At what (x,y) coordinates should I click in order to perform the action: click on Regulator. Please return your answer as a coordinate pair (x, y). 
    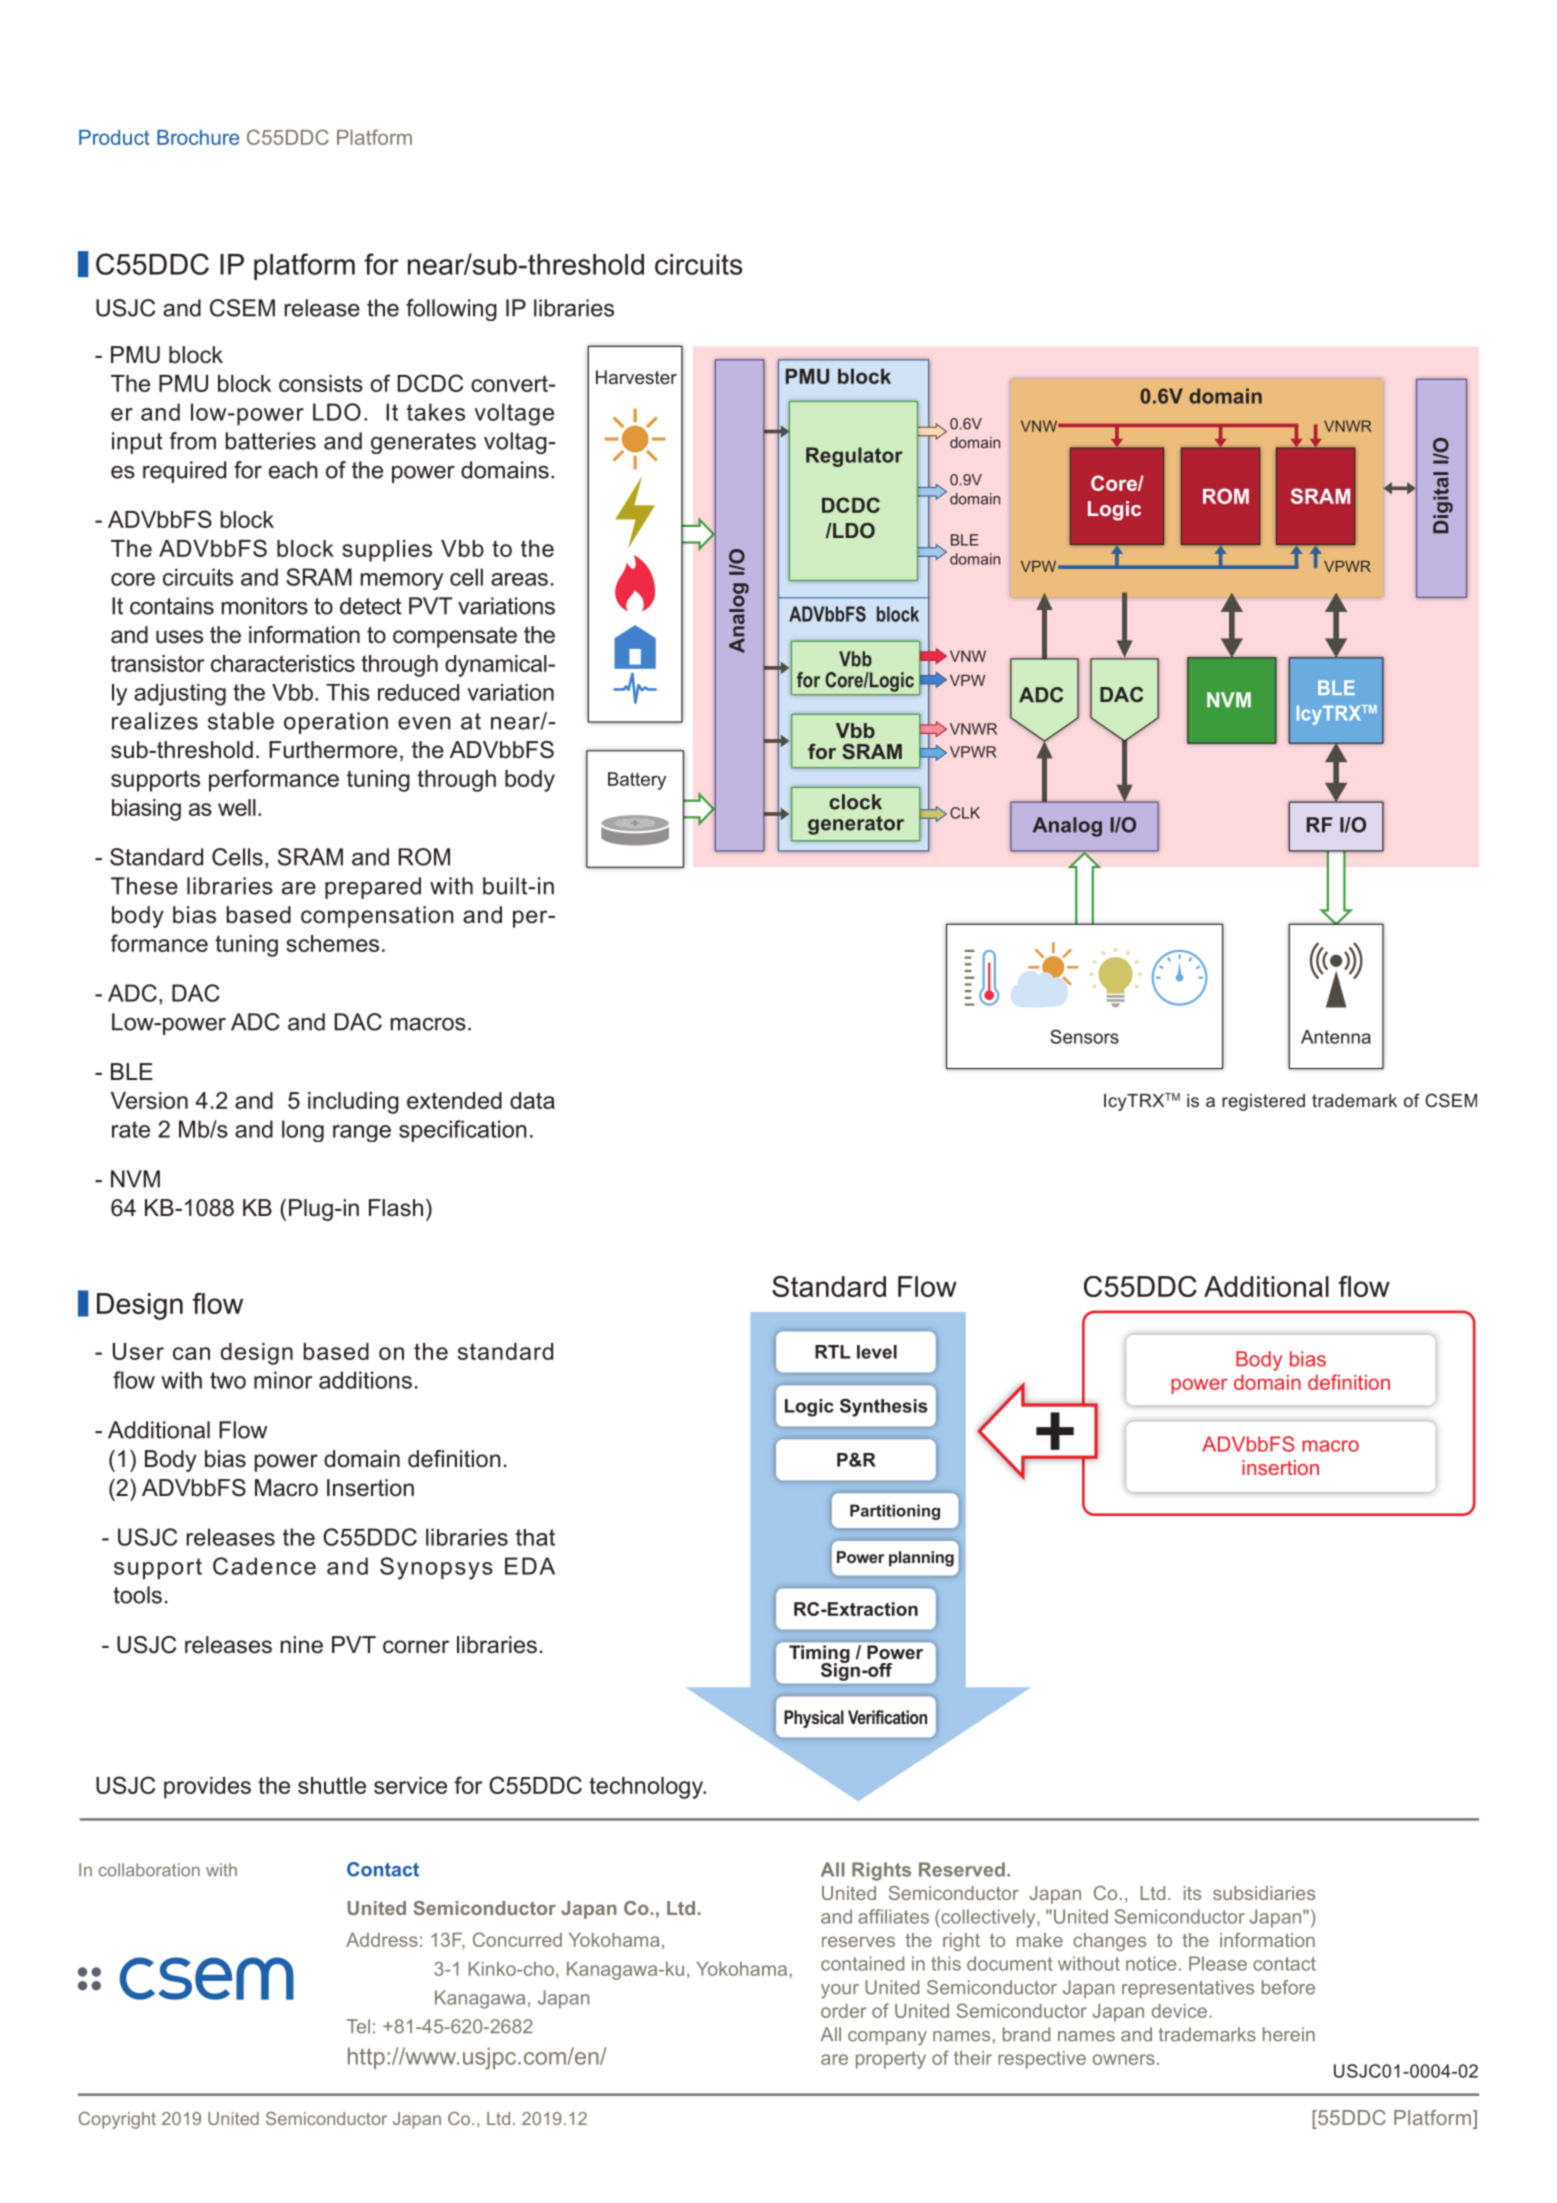
    Looking at the image, I should click on (854, 457).
